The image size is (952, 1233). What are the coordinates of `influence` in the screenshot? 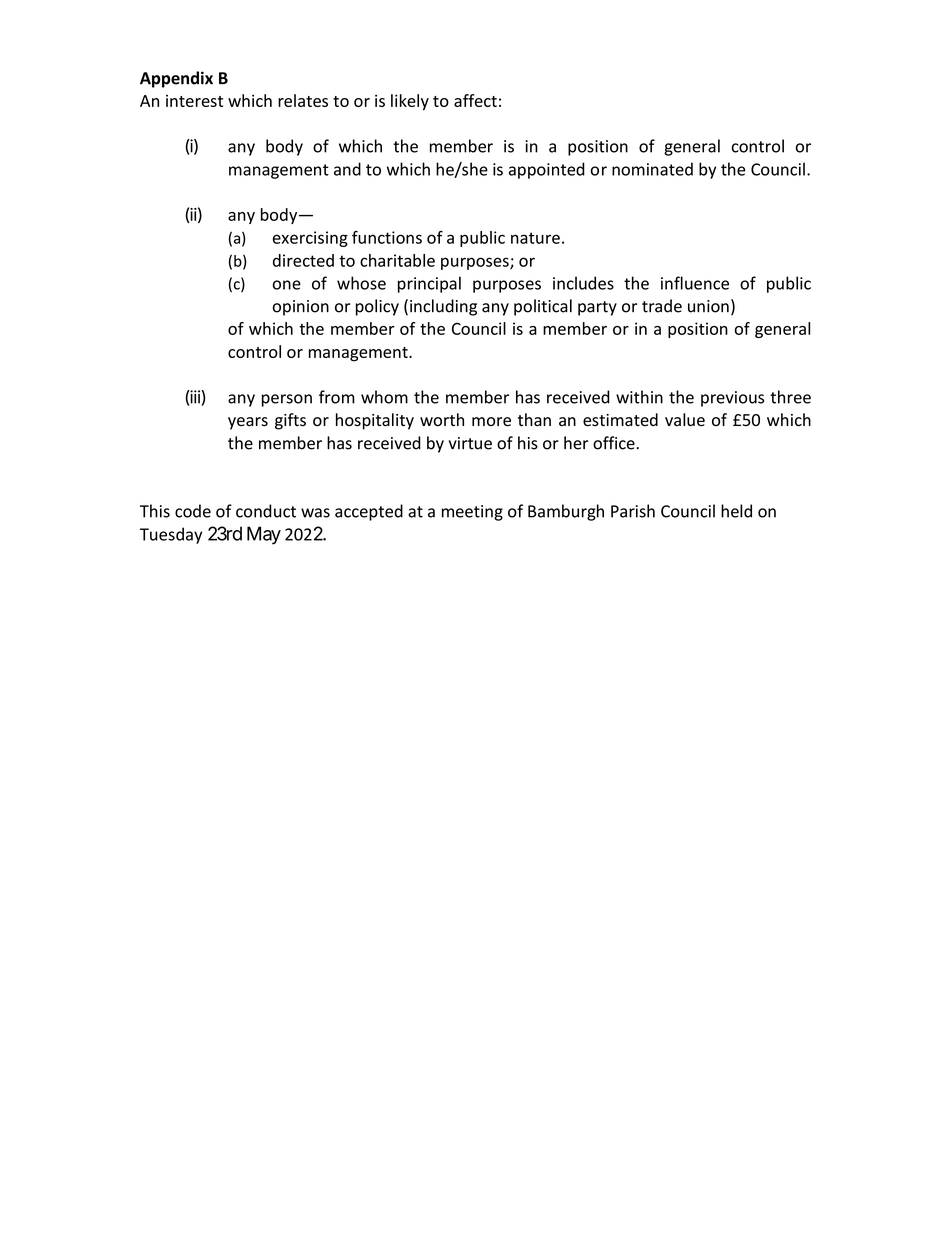 It's located at (695, 283).
